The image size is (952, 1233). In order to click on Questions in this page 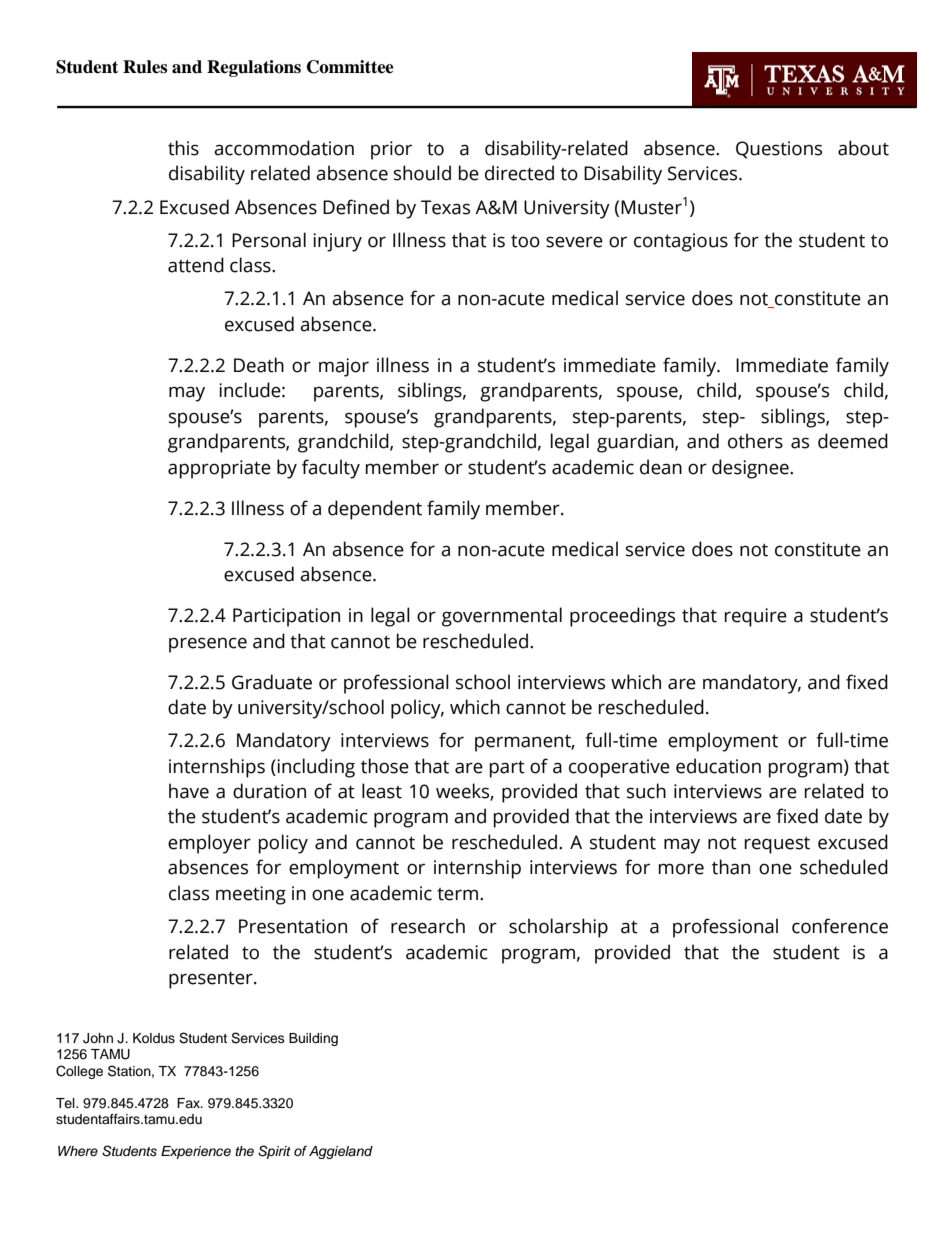, I will do `click(779, 150)`.
